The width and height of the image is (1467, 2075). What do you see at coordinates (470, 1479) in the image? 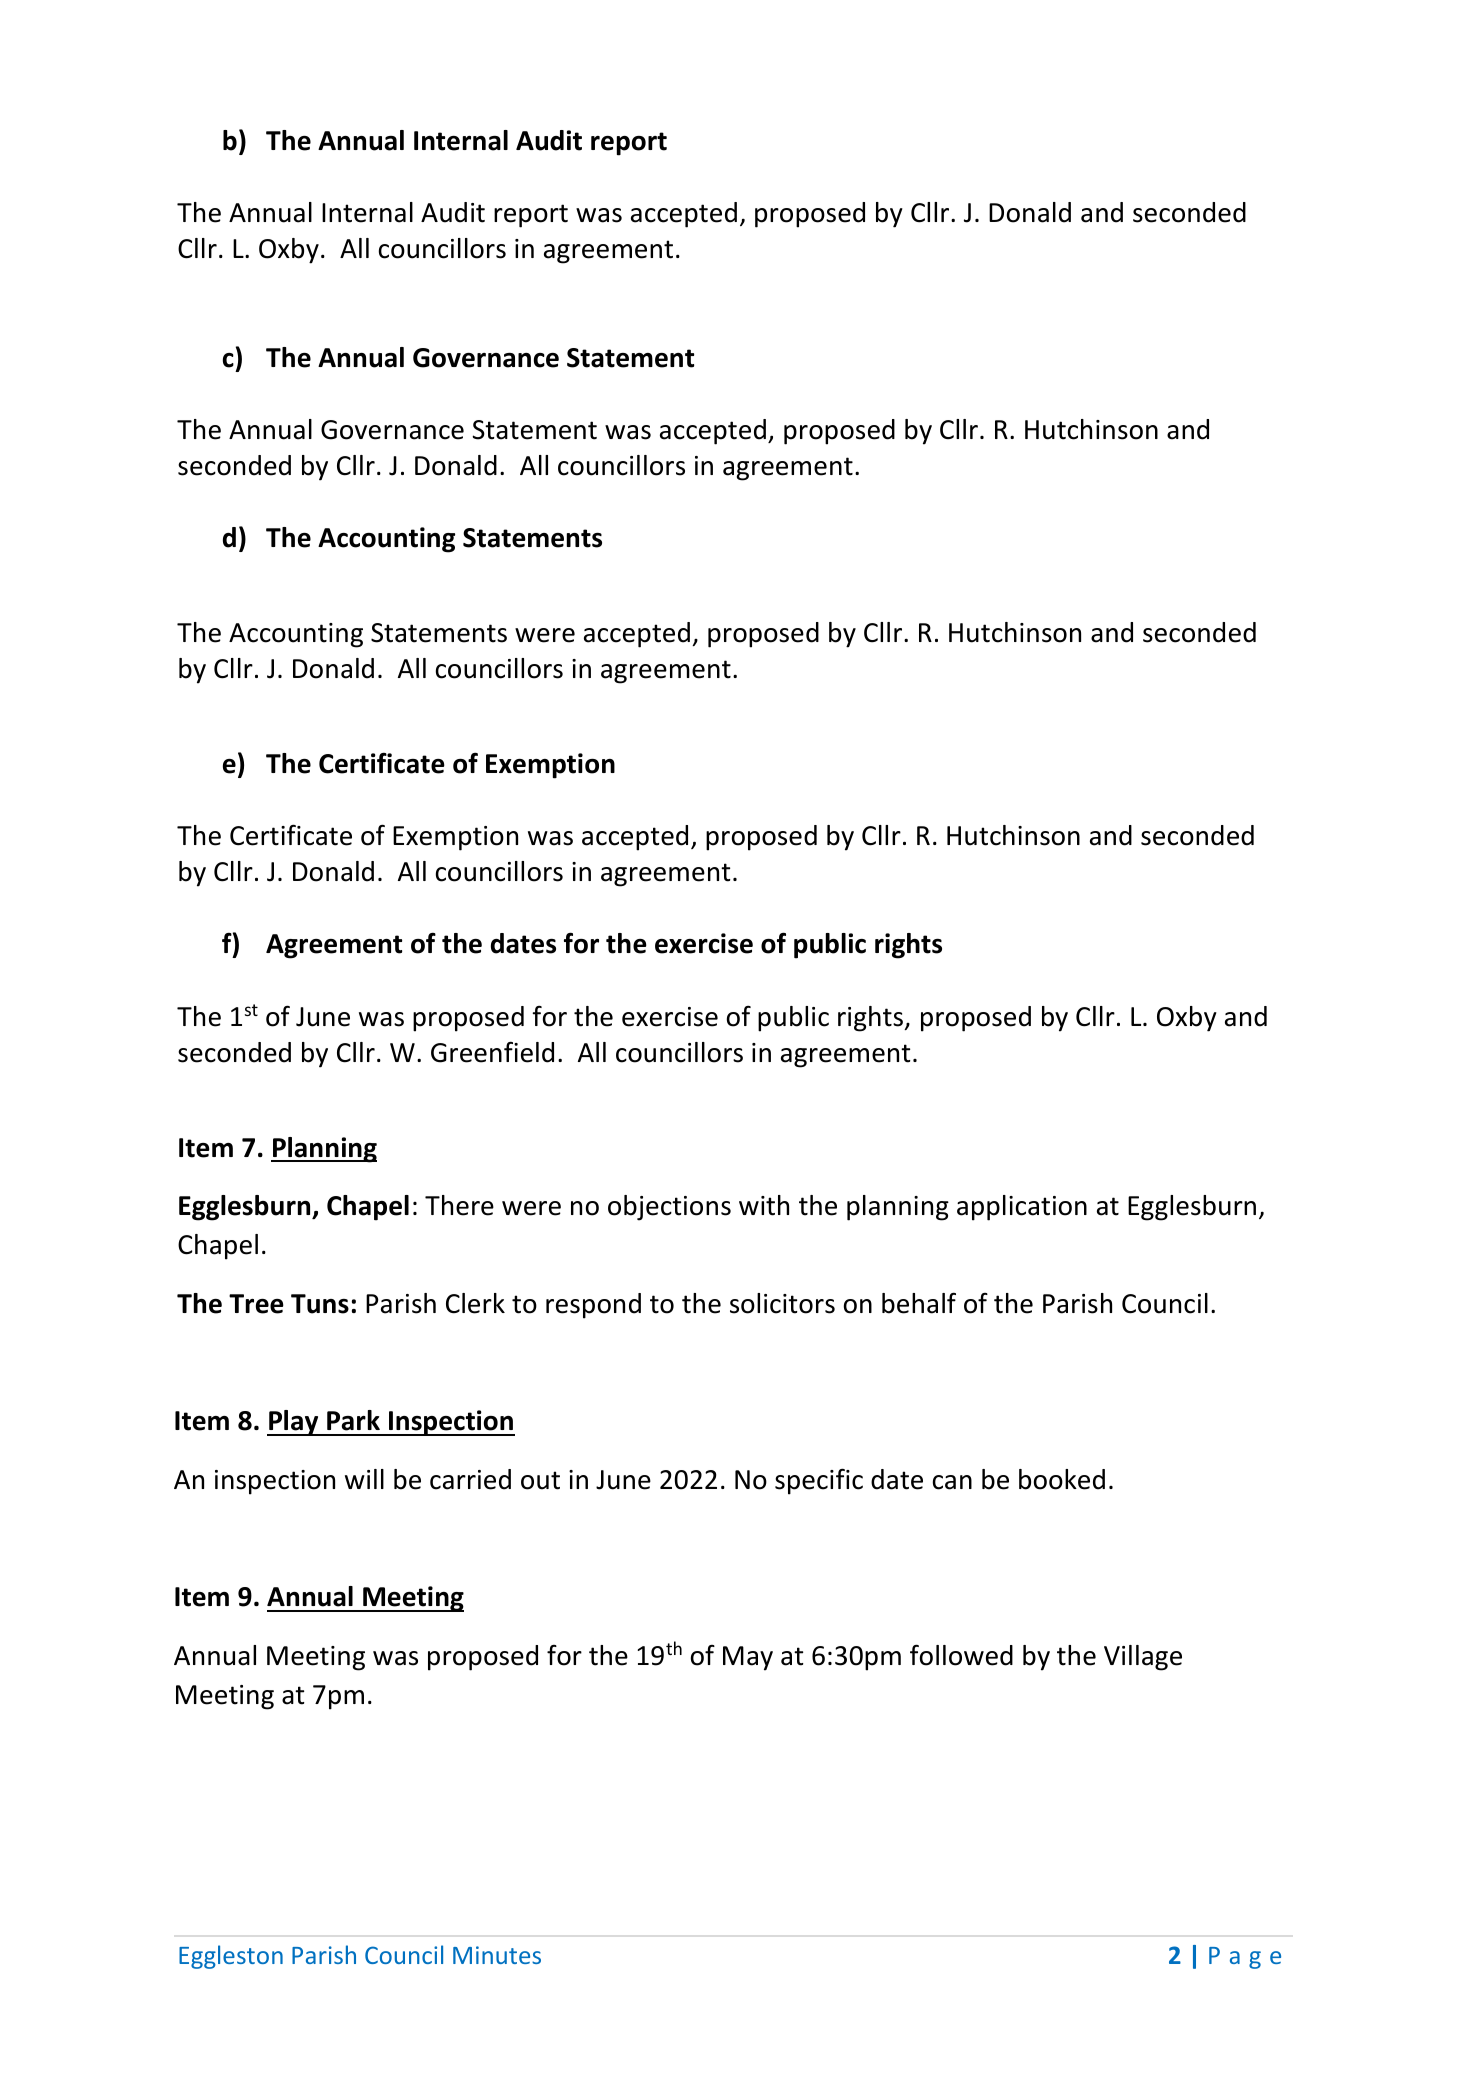
I see `carried` at bounding box center [470, 1479].
